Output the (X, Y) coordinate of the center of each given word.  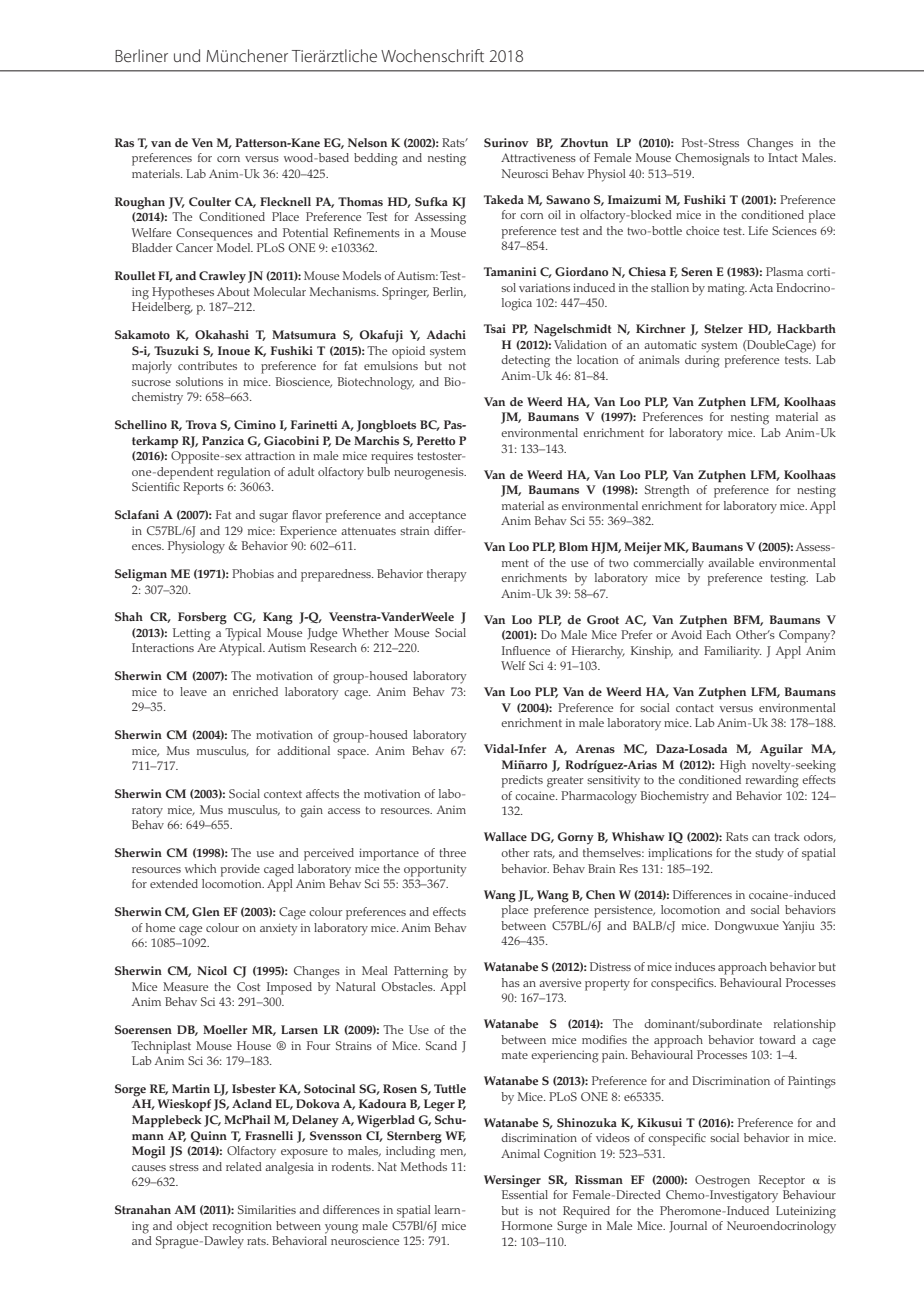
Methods (424, 1166)
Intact (783, 157)
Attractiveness (538, 157)
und (187, 55)
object (192, 1227)
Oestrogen (722, 1181)
